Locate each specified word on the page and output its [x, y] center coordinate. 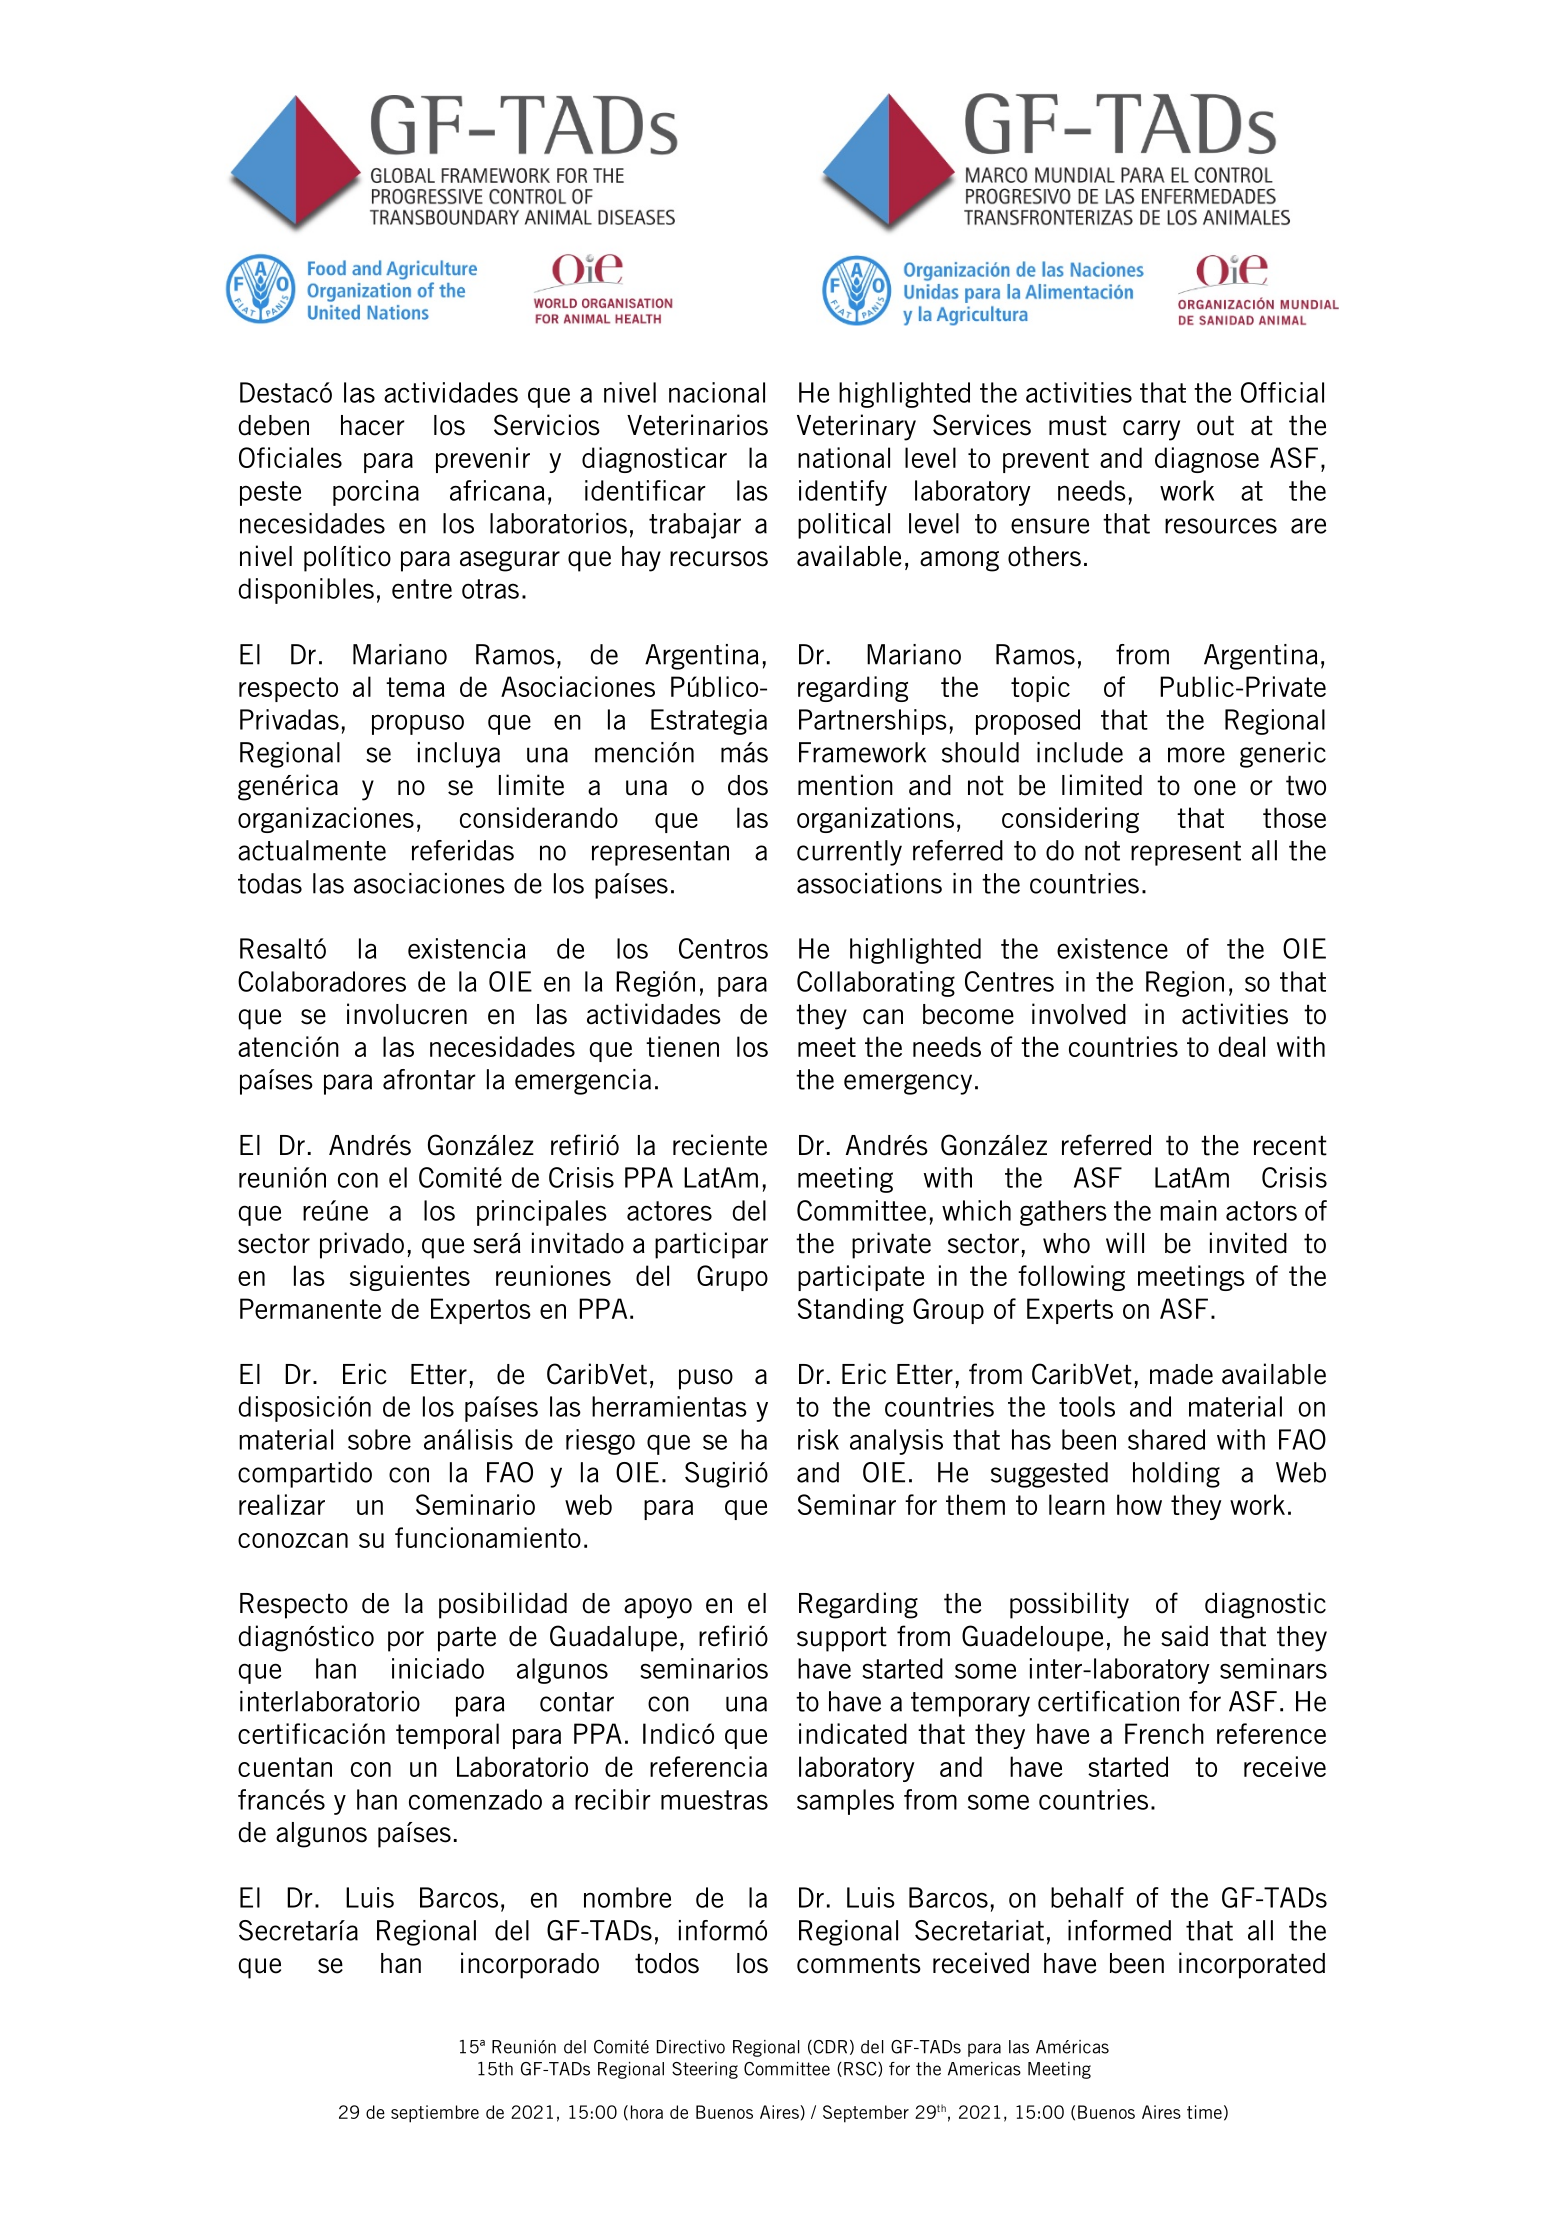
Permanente [310, 1308]
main [1188, 1210]
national [844, 457]
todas [270, 883]
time [1204, 2112]
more [1196, 755]
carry [1151, 430]
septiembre [435, 2114]
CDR [829, 2047]
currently [849, 853]
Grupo [732, 1278]
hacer [373, 425]
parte [467, 1639]
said [1184, 1636]
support [842, 1639]
